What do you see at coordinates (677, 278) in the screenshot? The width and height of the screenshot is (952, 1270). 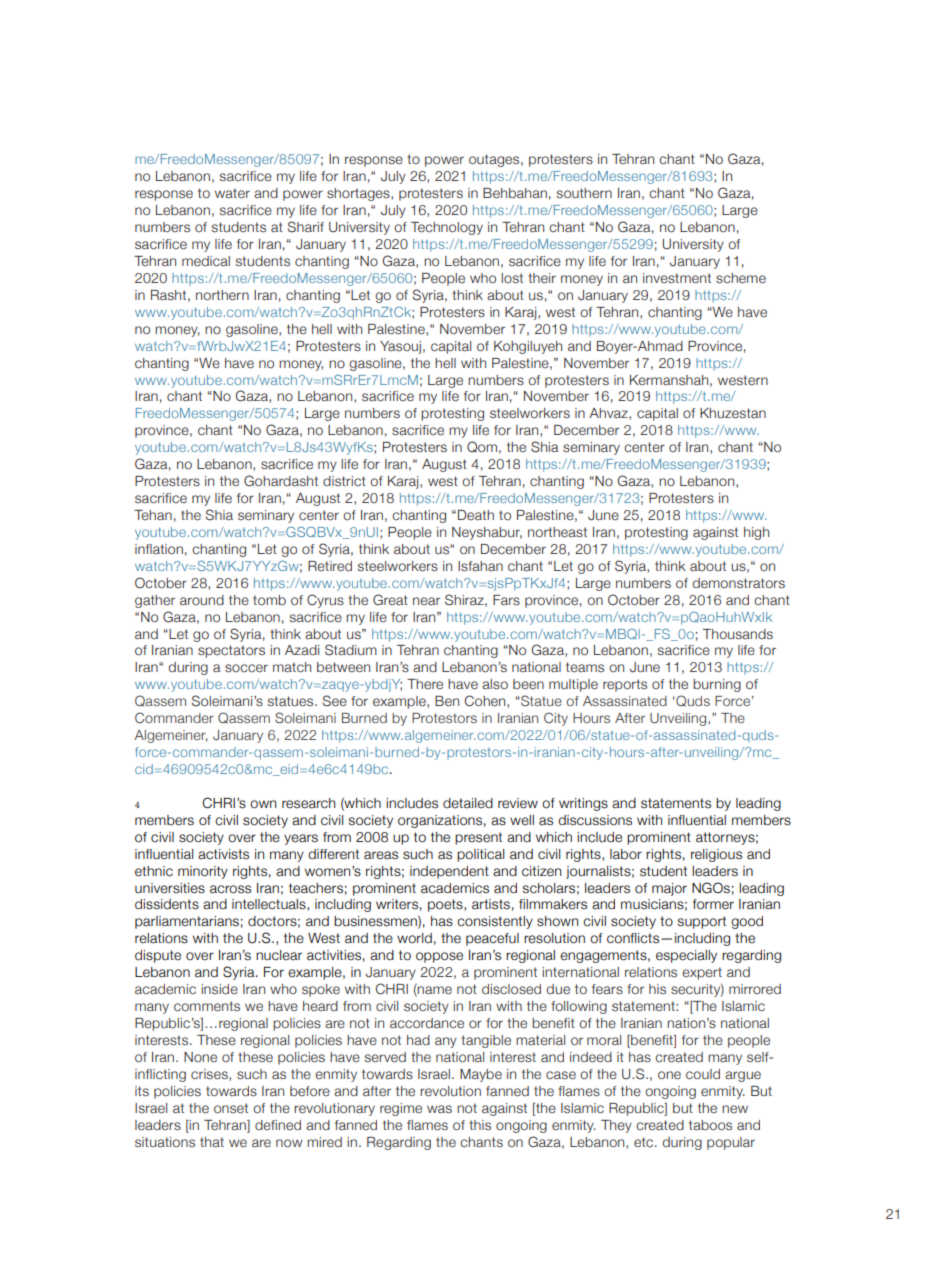 I see `investment` at bounding box center [677, 278].
